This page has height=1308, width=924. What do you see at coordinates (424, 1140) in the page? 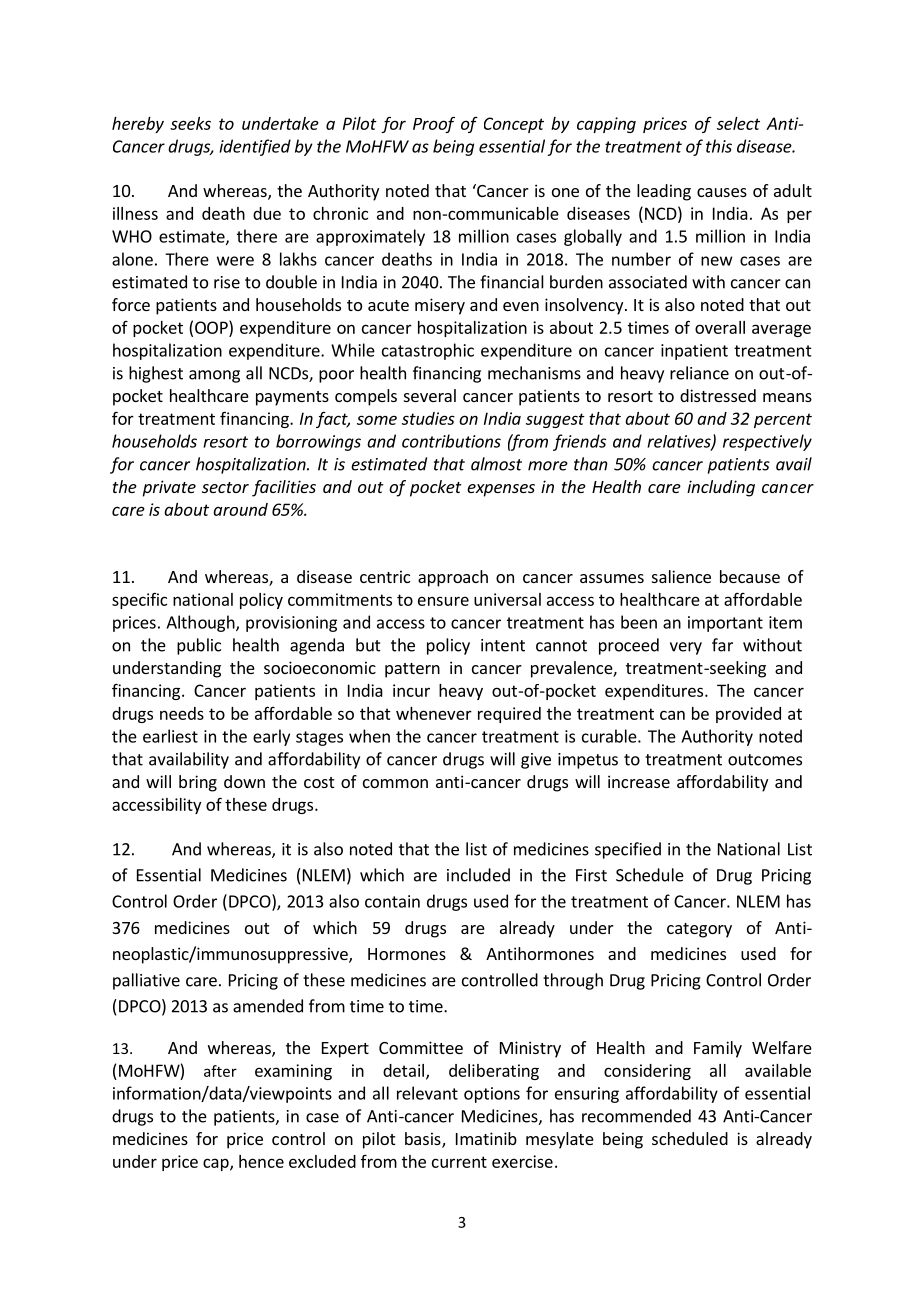
I see `basis` at bounding box center [424, 1140].
